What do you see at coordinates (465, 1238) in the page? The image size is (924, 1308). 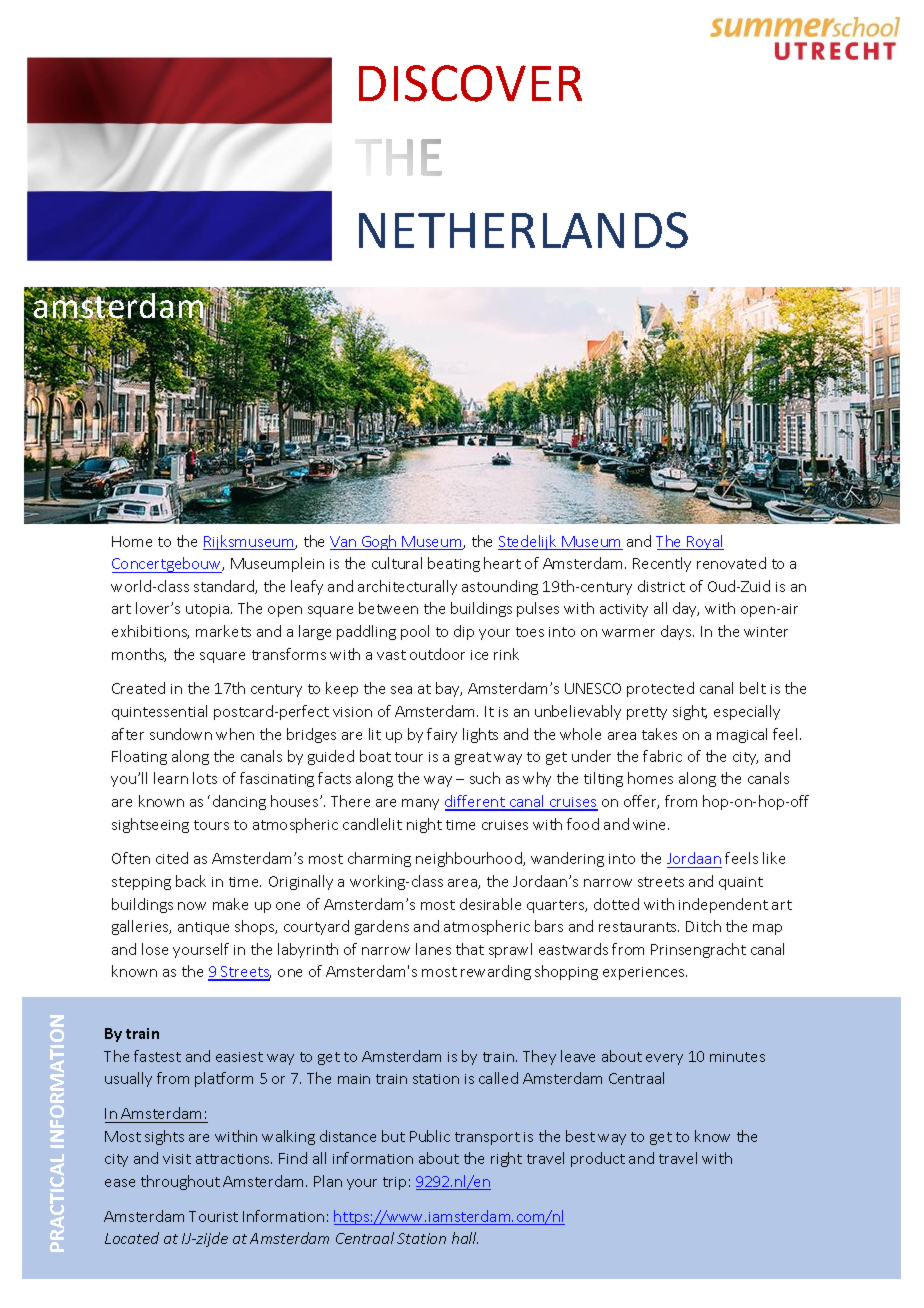 I see `hall` at bounding box center [465, 1238].
